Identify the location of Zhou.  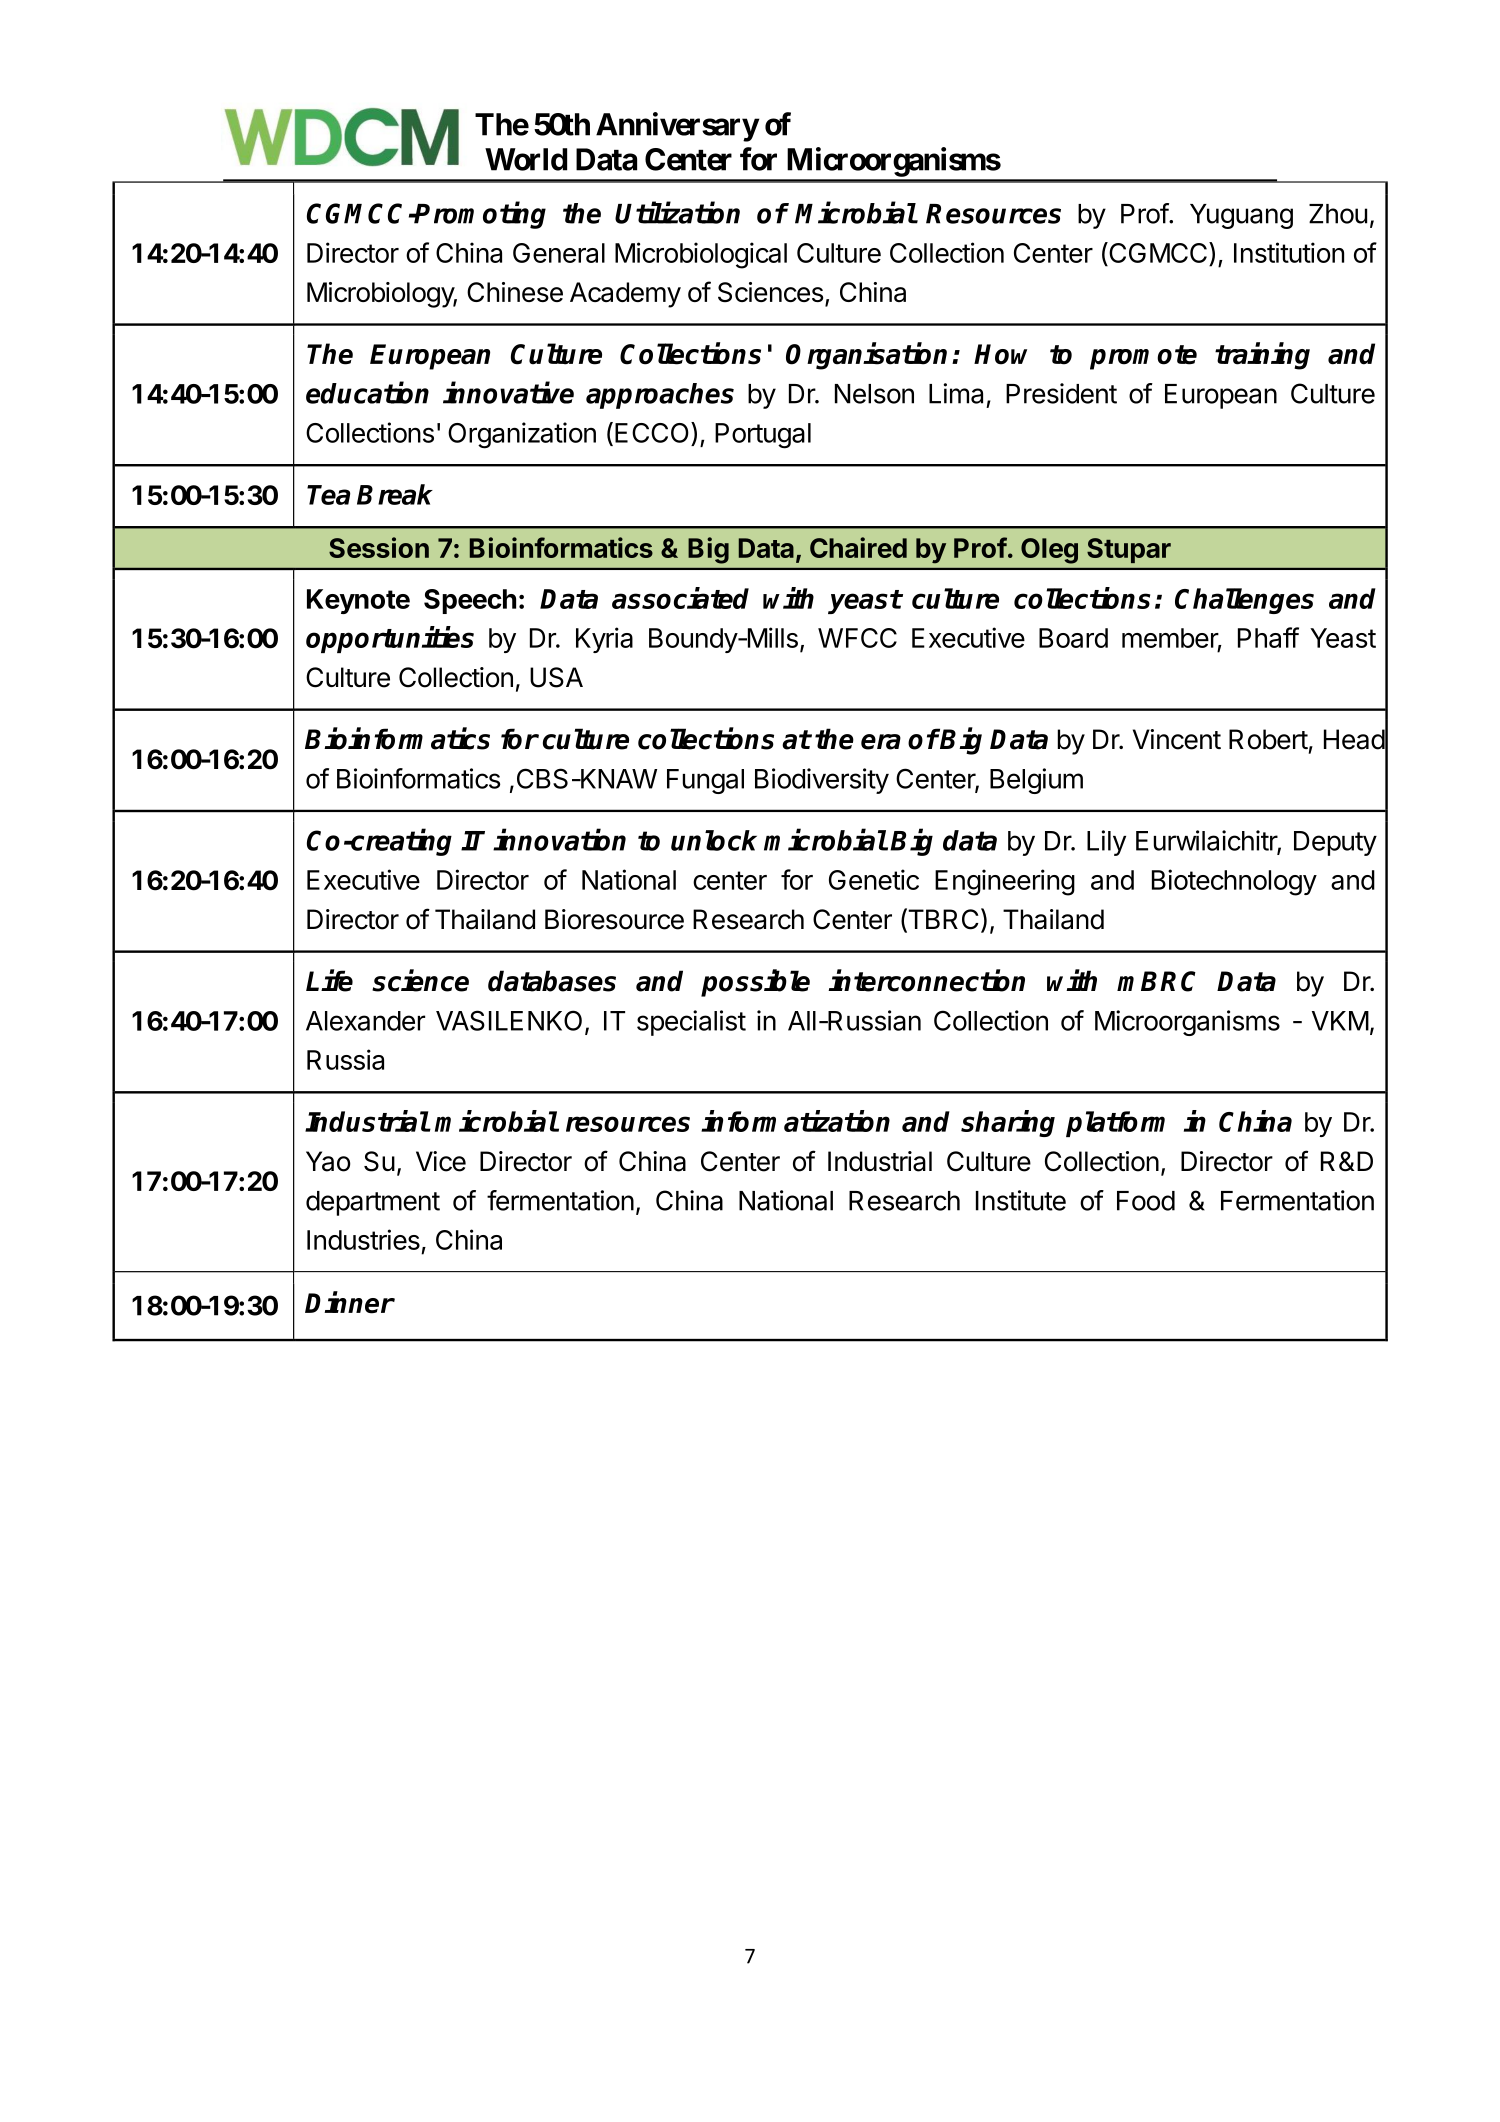
(1338, 214).
